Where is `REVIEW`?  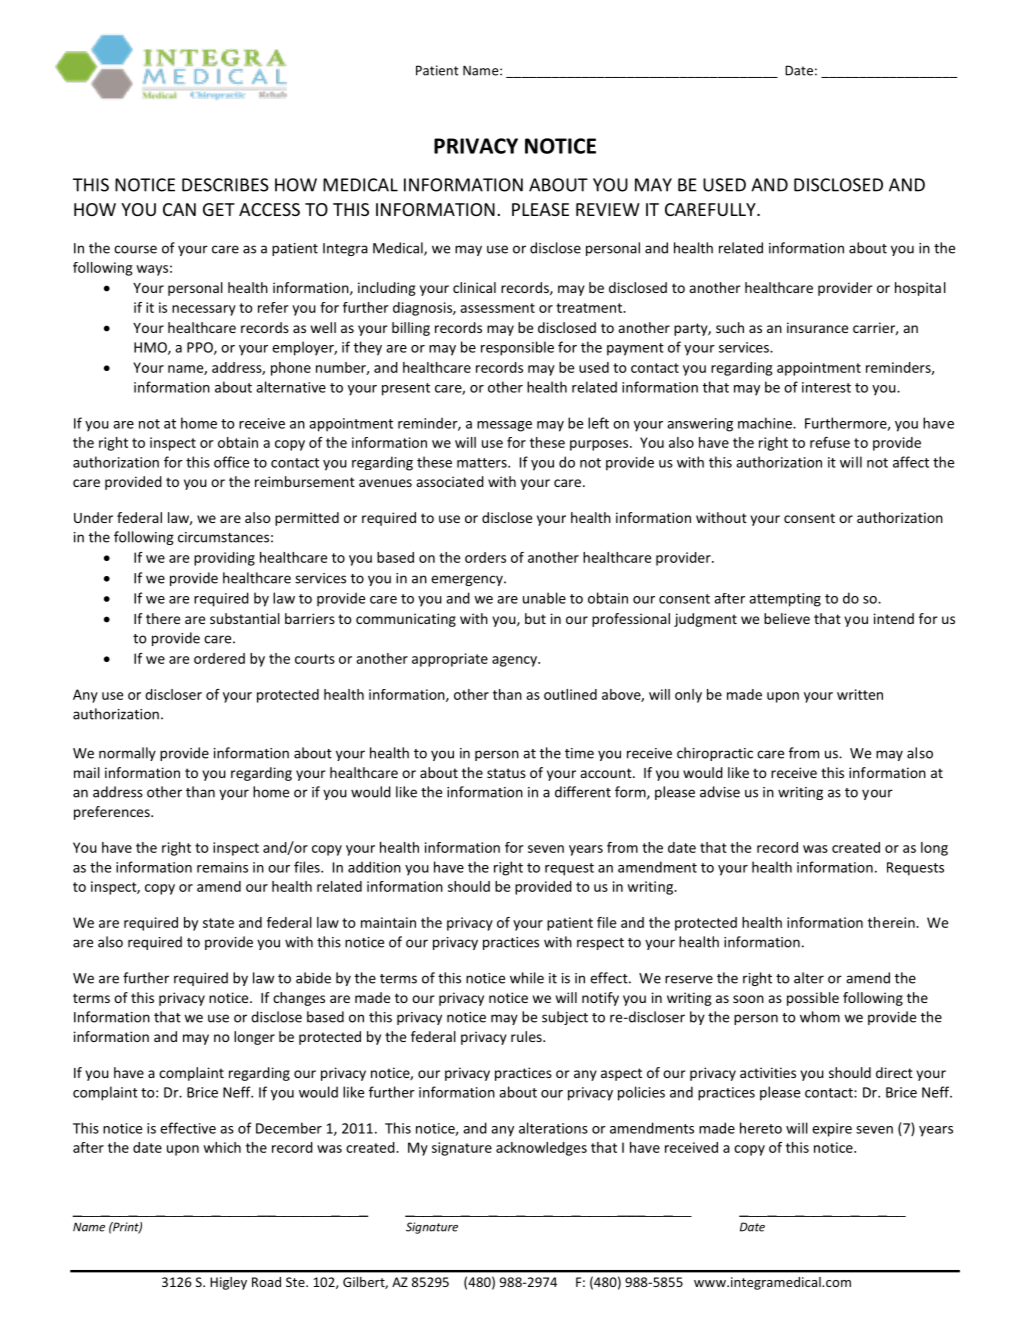 REVIEW is located at coordinates (608, 209).
